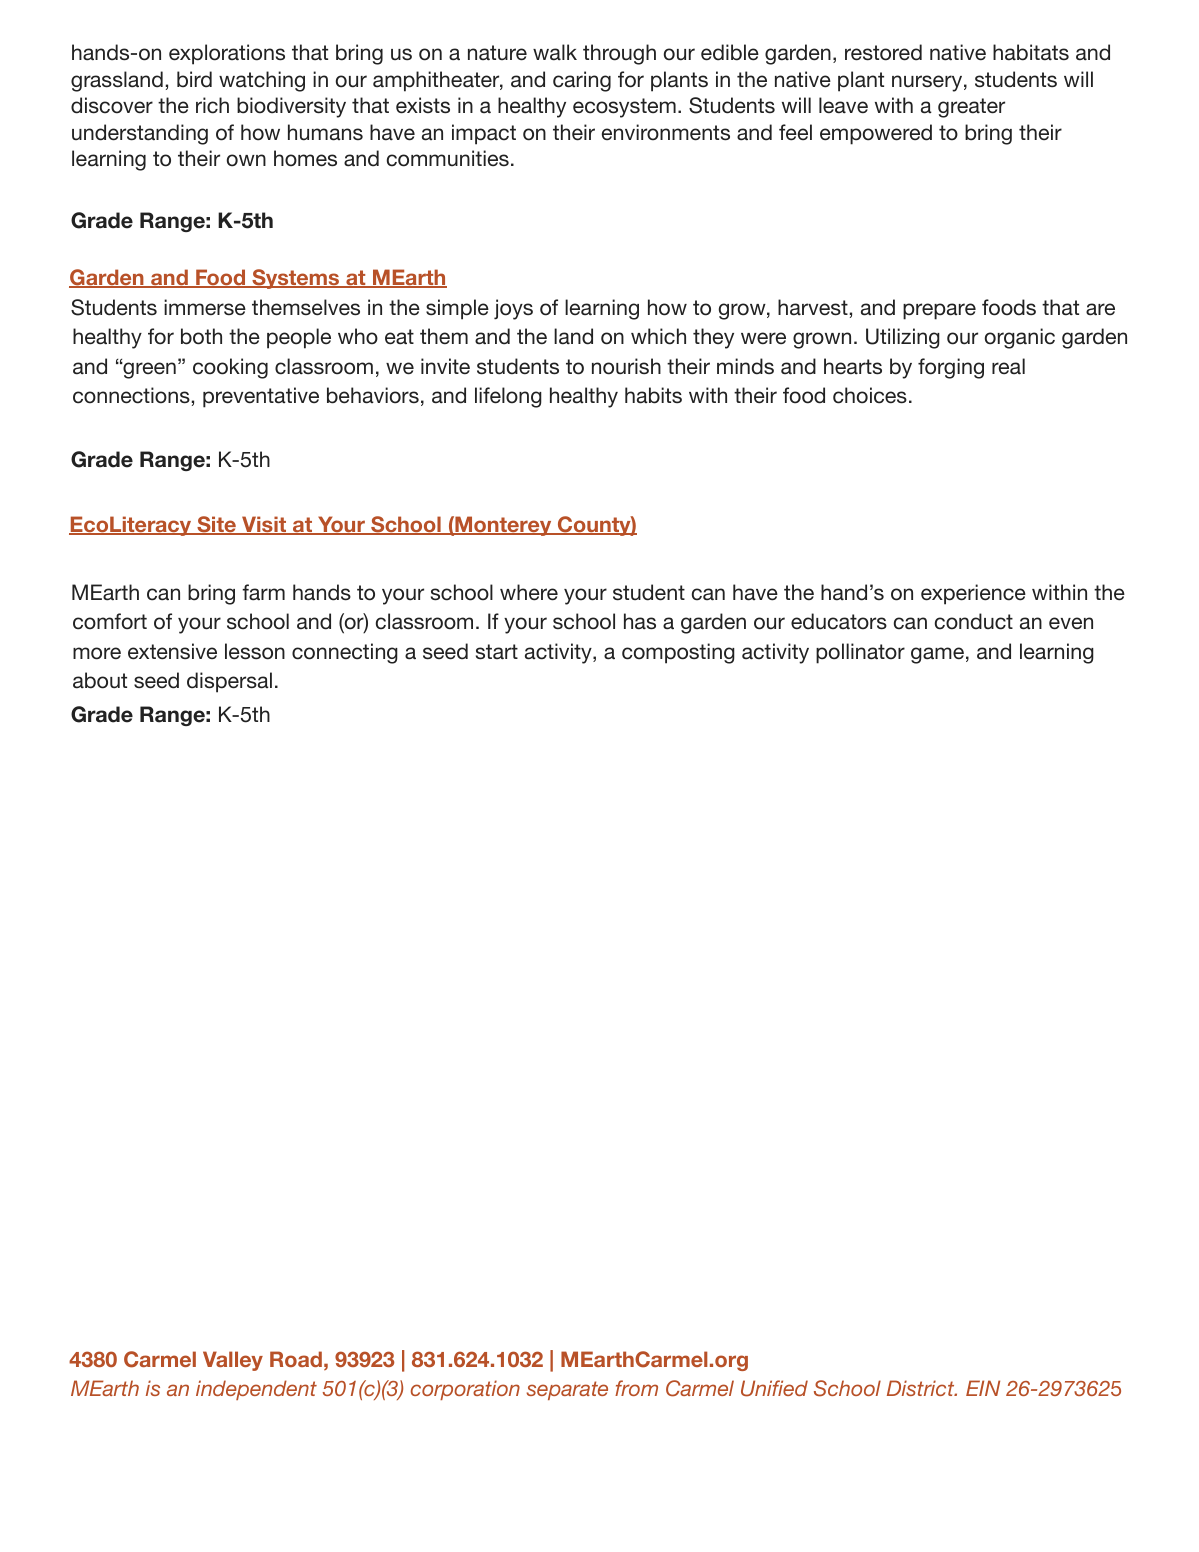 Image resolution: width=1199 pixels, height=1552 pixels. What do you see at coordinates (971, 108) in the screenshot?
I see `greater` at bounding box center [971, 108].
